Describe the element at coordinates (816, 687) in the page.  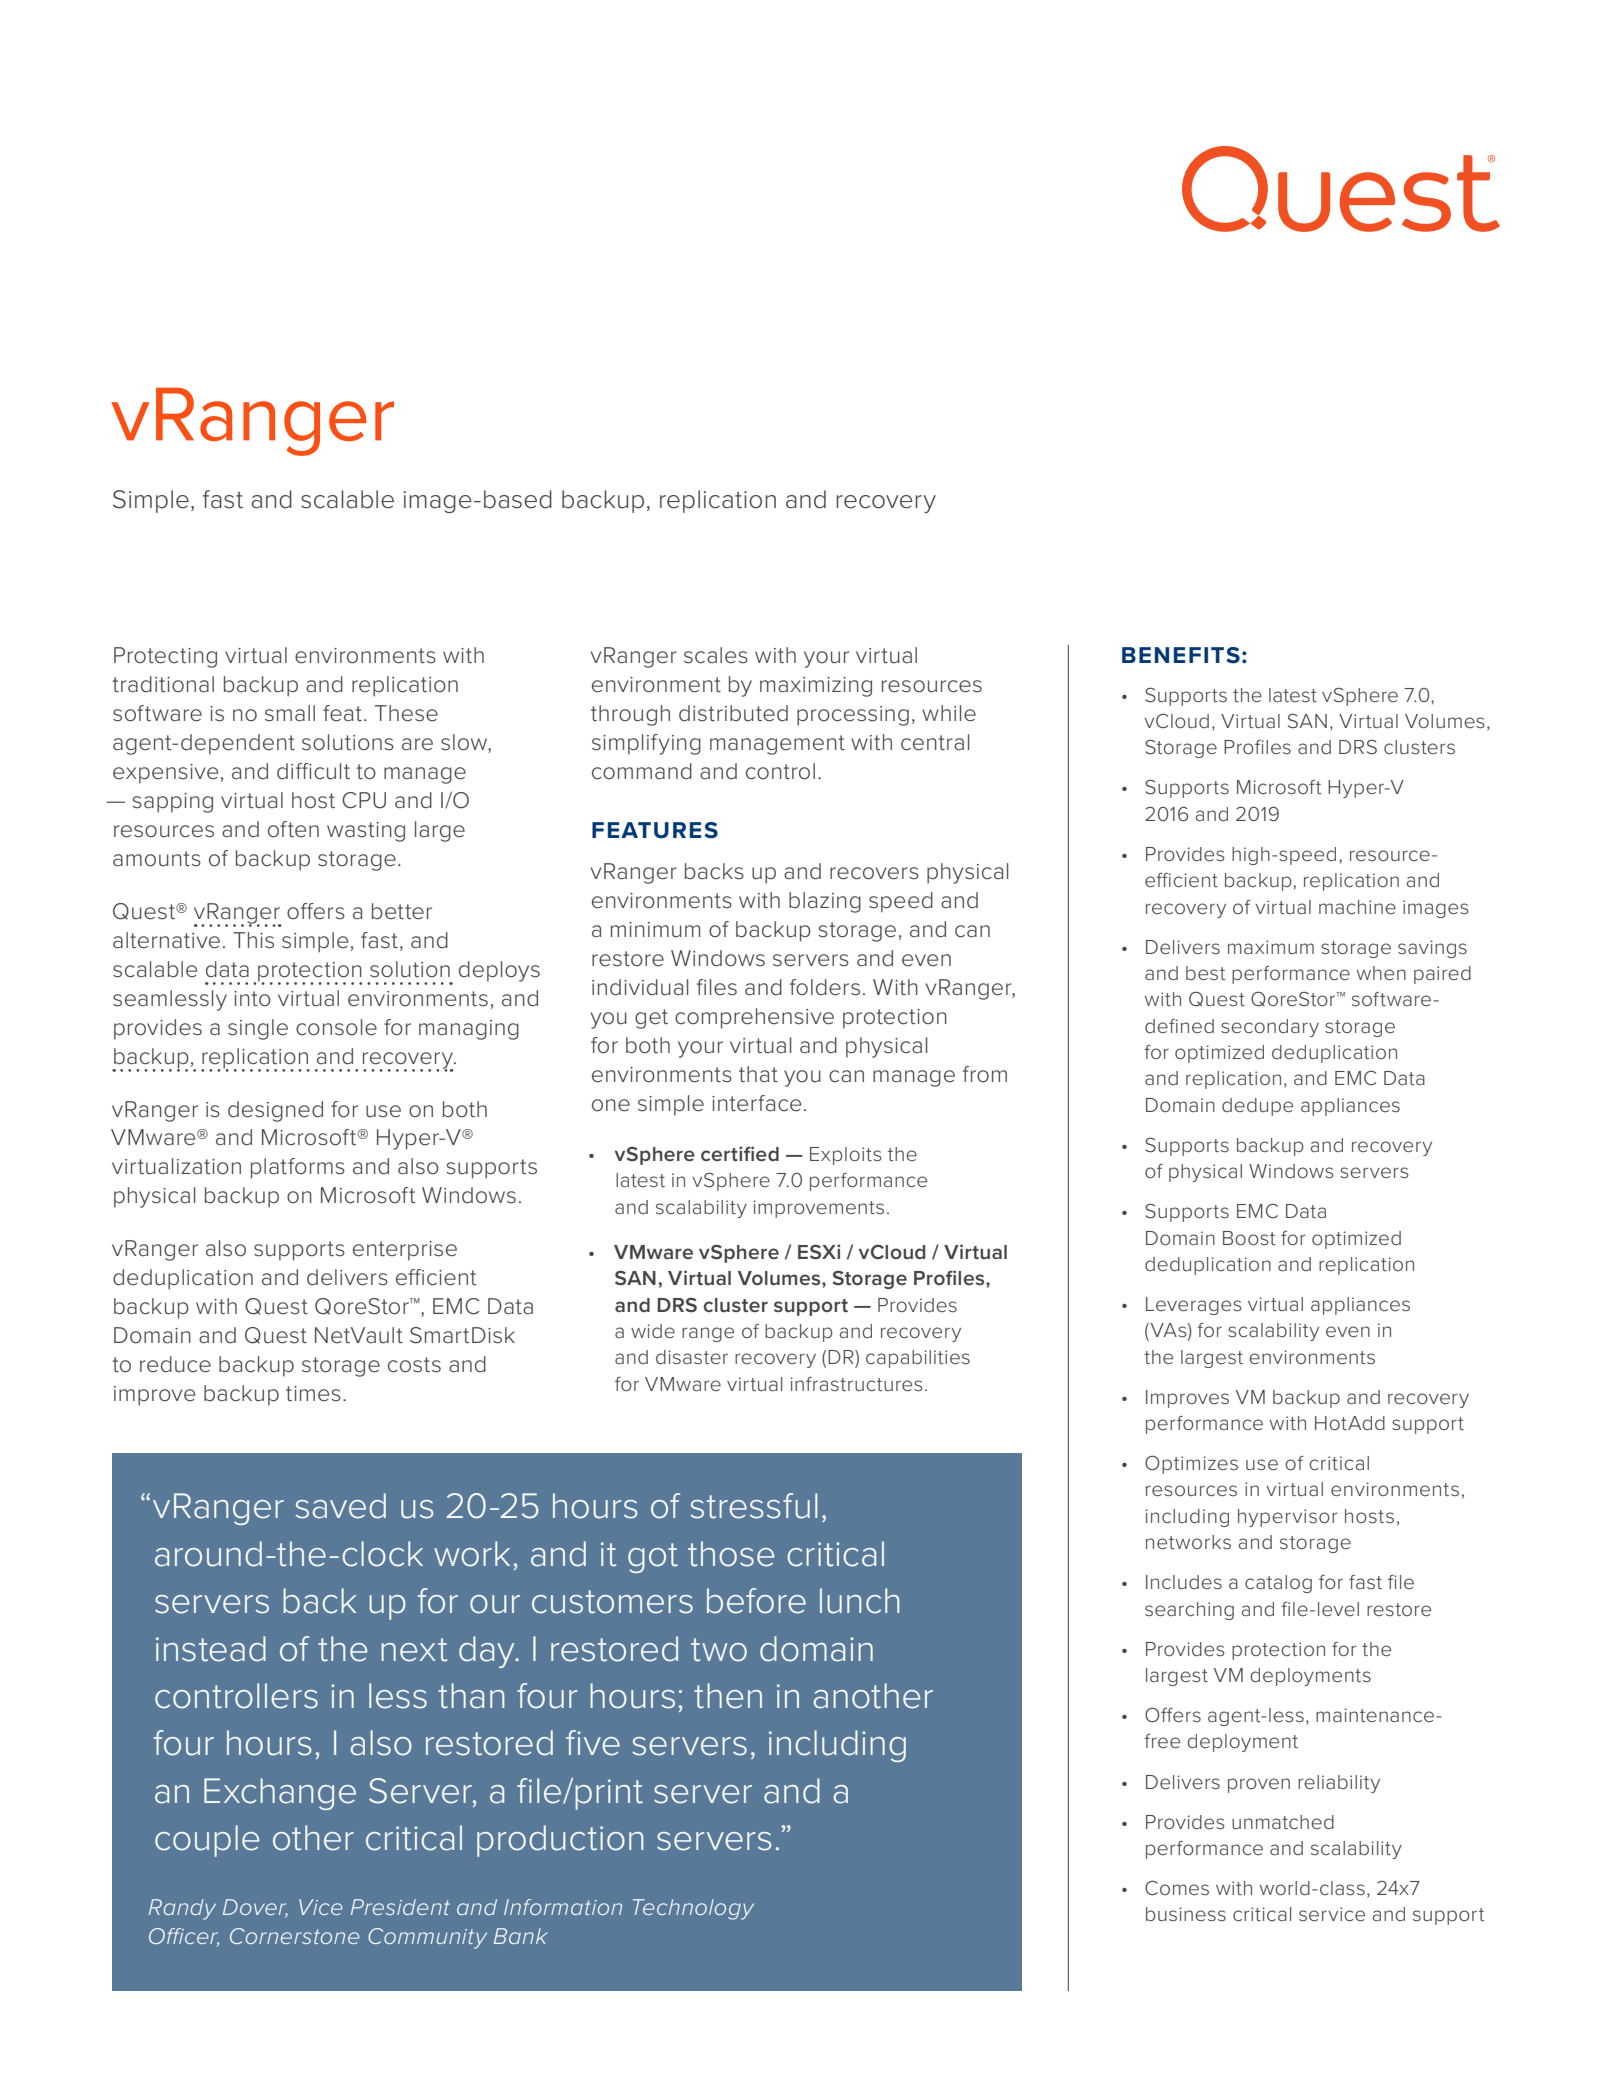
I see `maximizing` at that location.
